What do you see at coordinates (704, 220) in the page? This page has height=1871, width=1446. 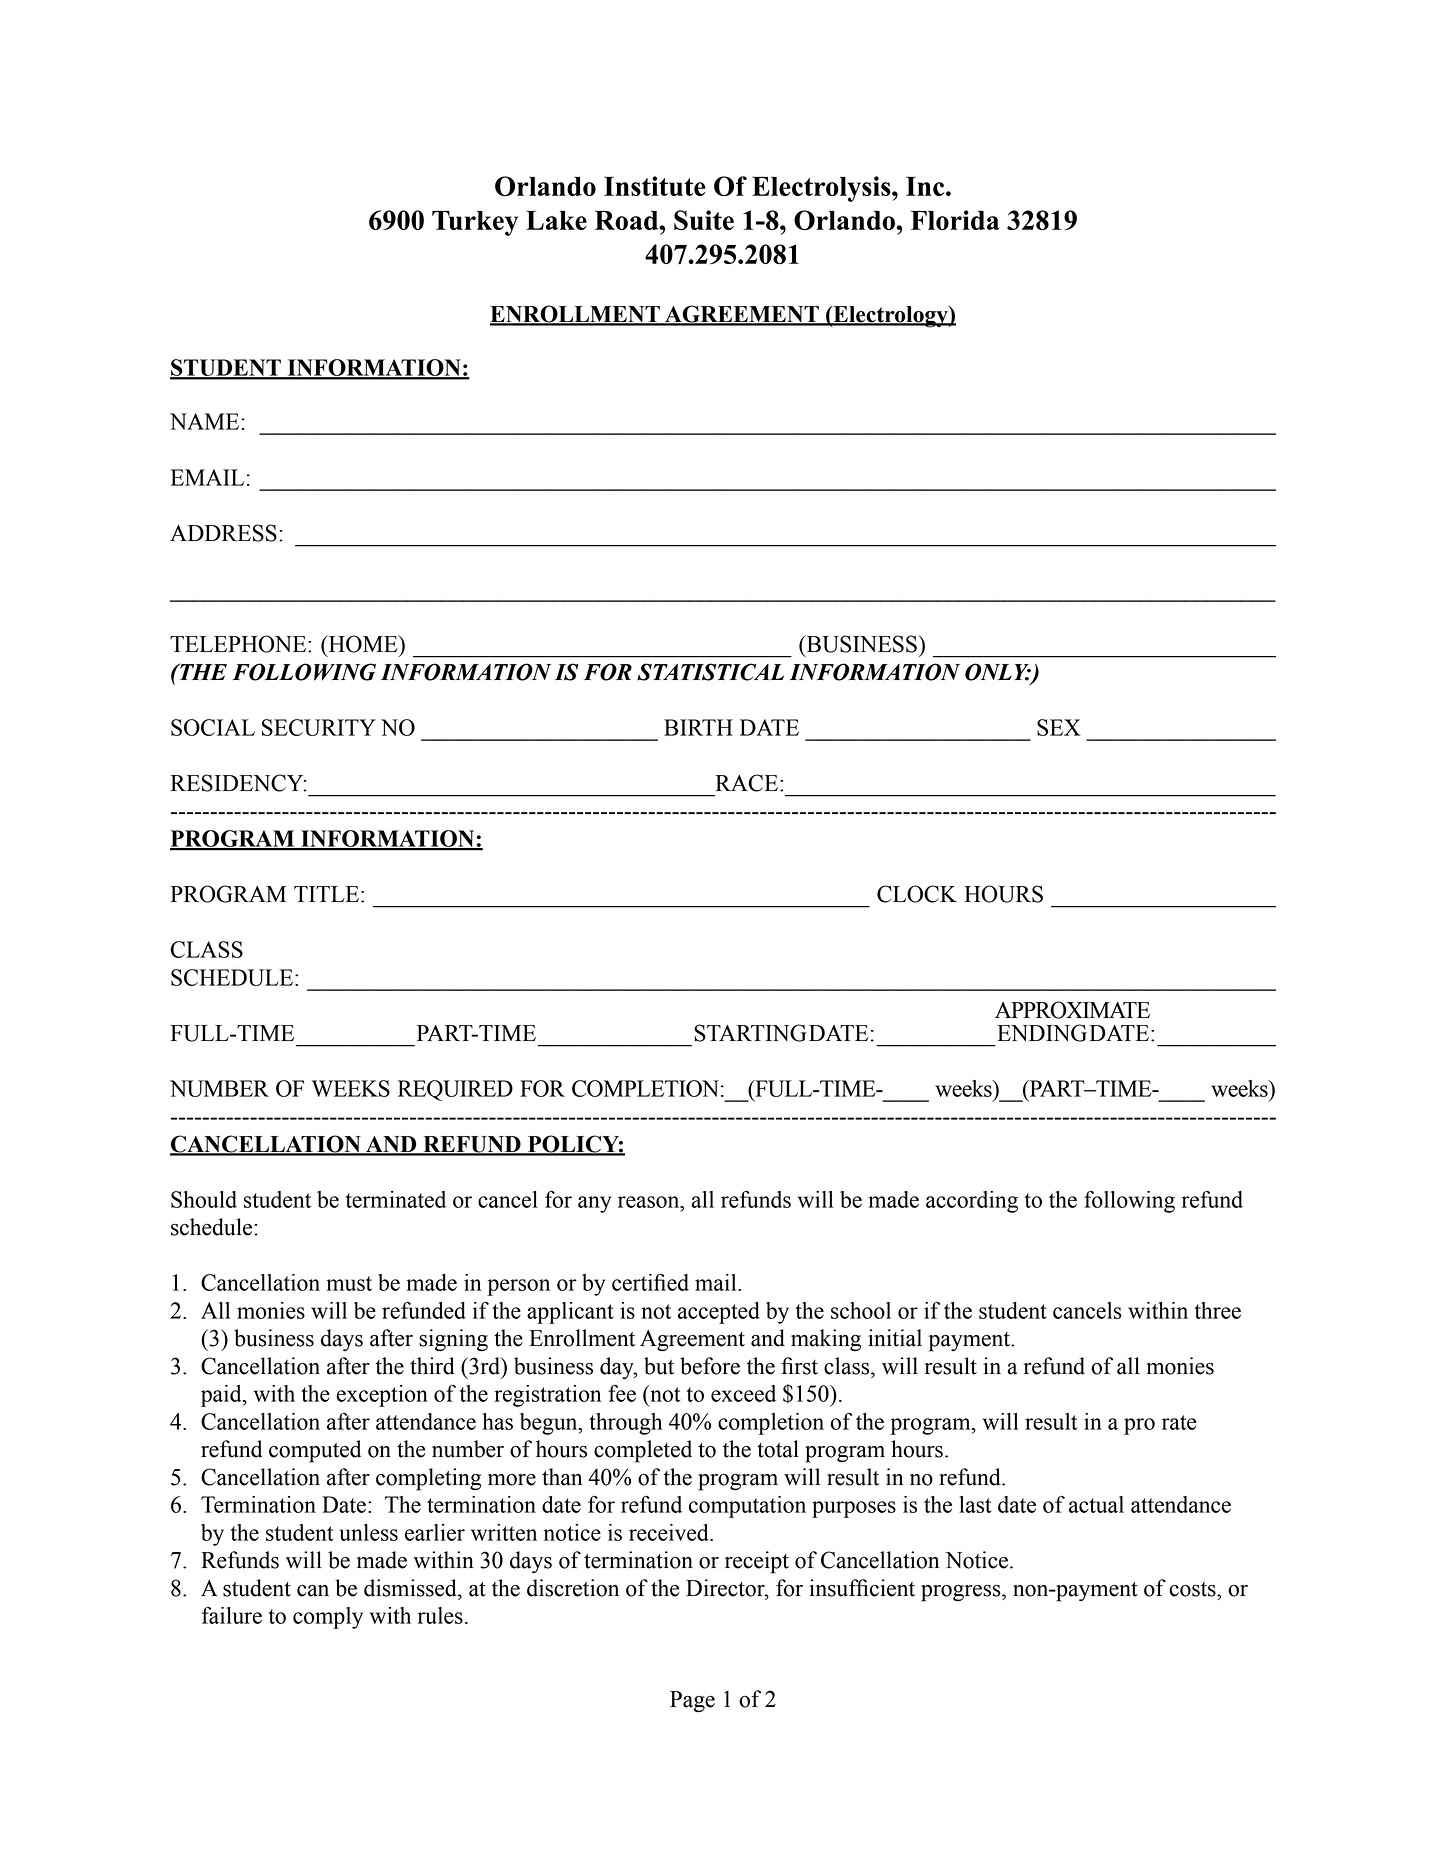 I see `Suite` at bounding box center [704, 220].
